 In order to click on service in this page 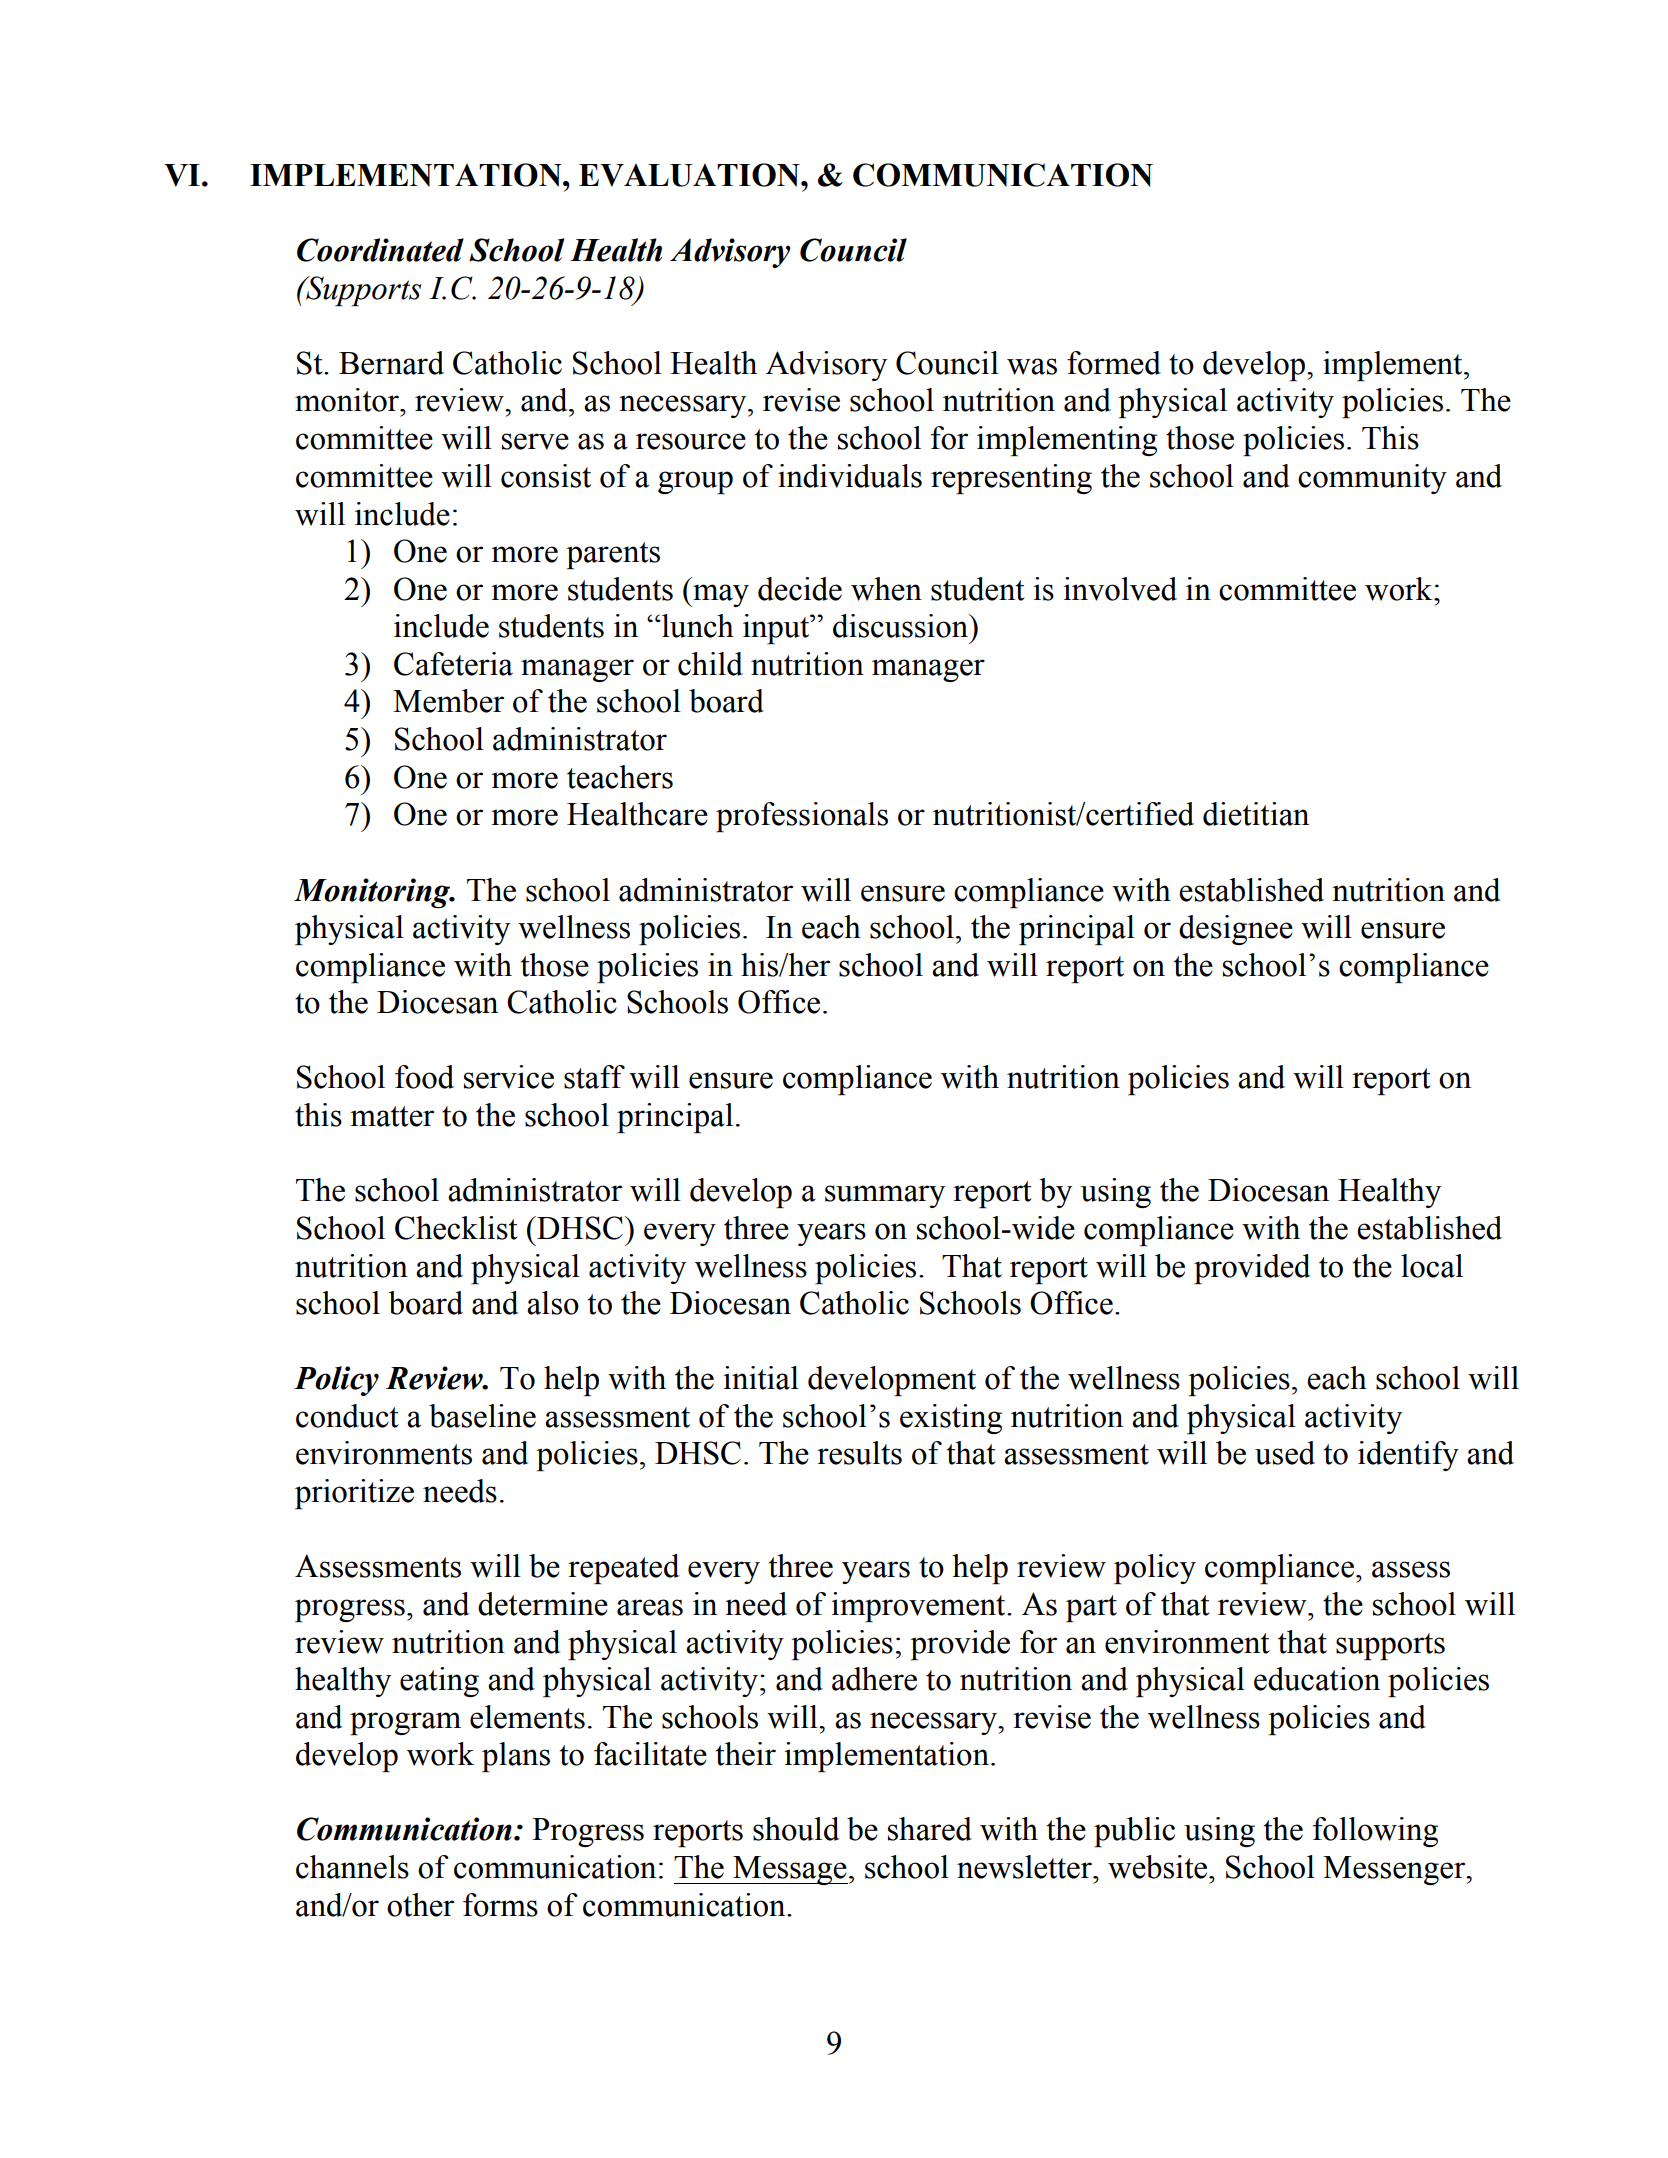, I will do `click(509, 1077)`.
